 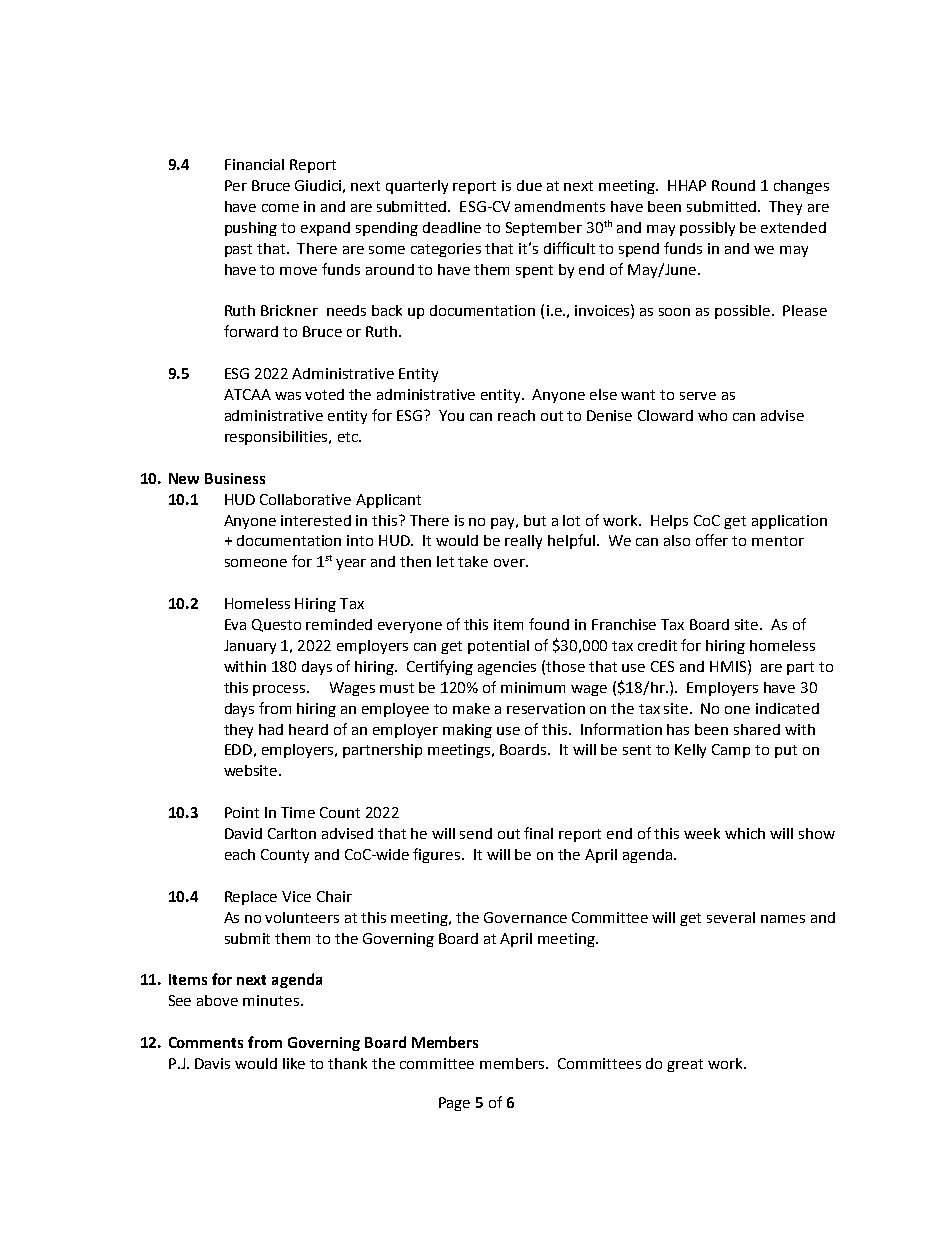 I want to click on great, so click(x=685, y=1065).
